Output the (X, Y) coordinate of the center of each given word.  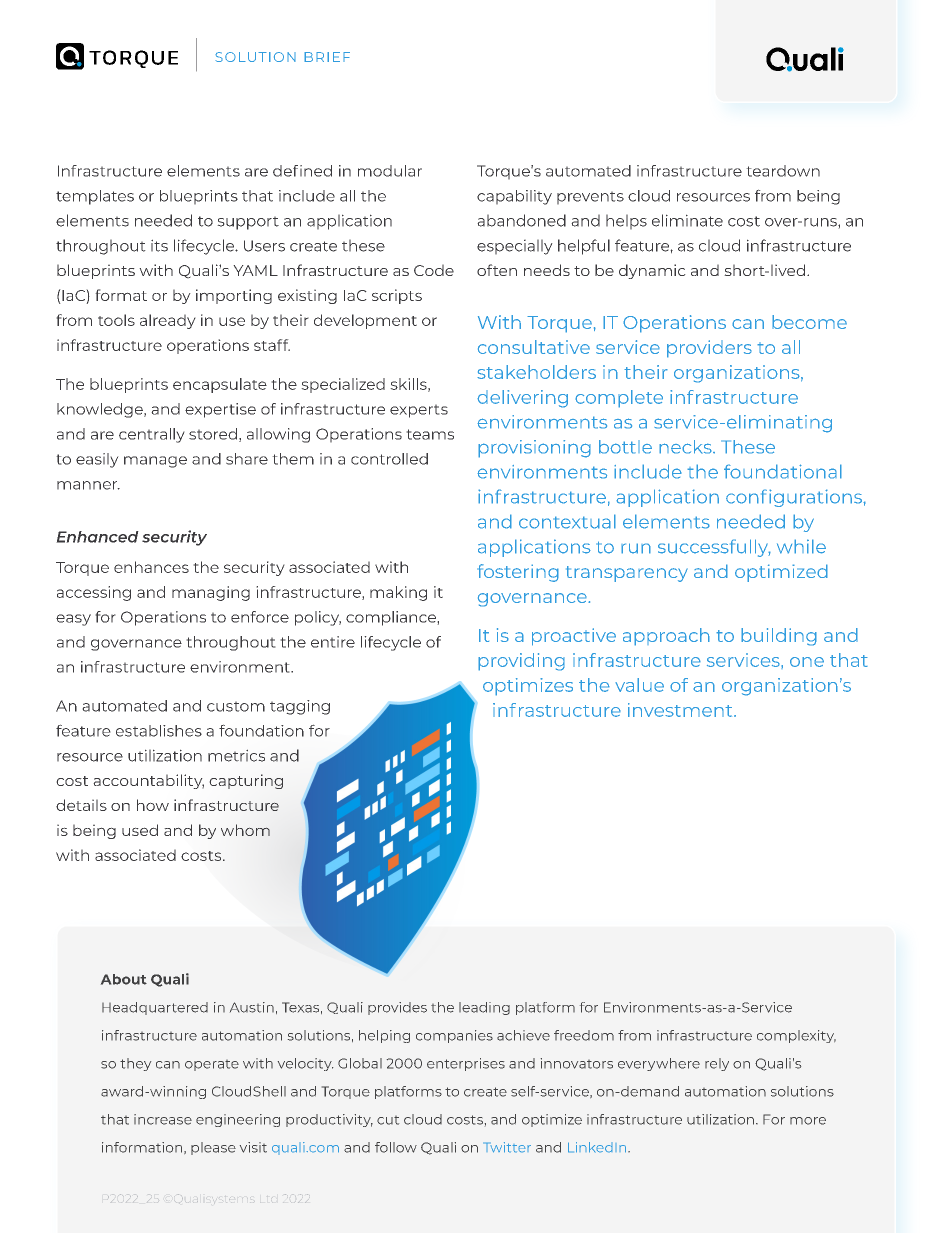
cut (388, 1120)
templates (95, 197)
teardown (783, 171)
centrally (152, 435)
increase (163, 1119)
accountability (148, 781)
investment (681, 710)
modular (390, 171)
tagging (300, 707)
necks (686, 447)
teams (430, 434)
